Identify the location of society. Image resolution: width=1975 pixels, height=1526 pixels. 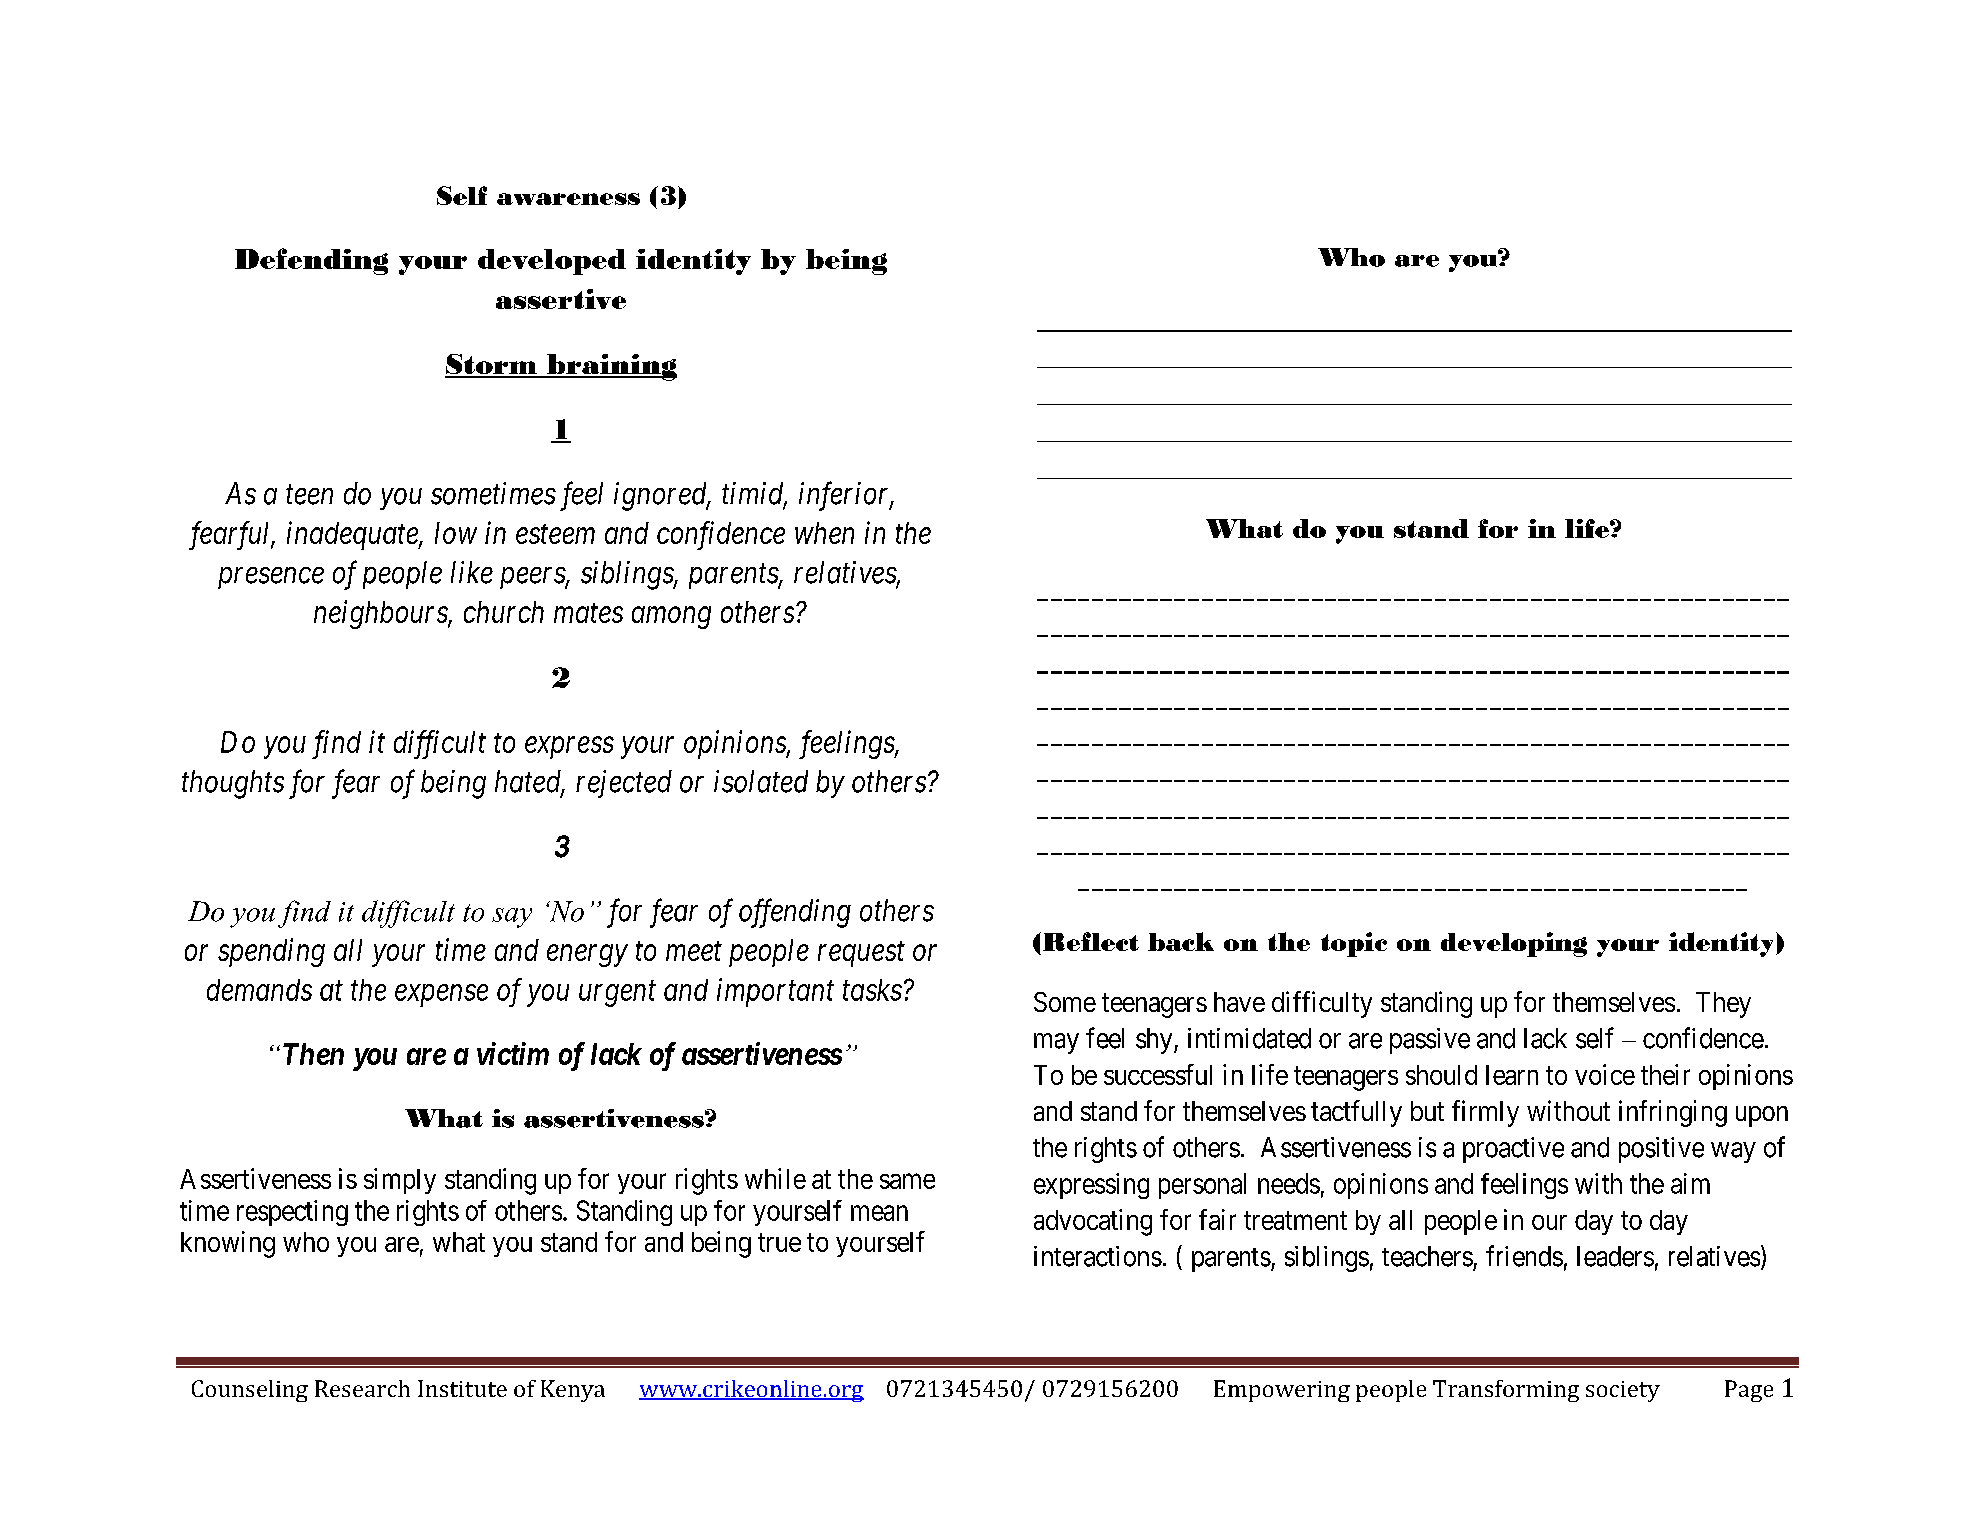
(1623, 1391).
